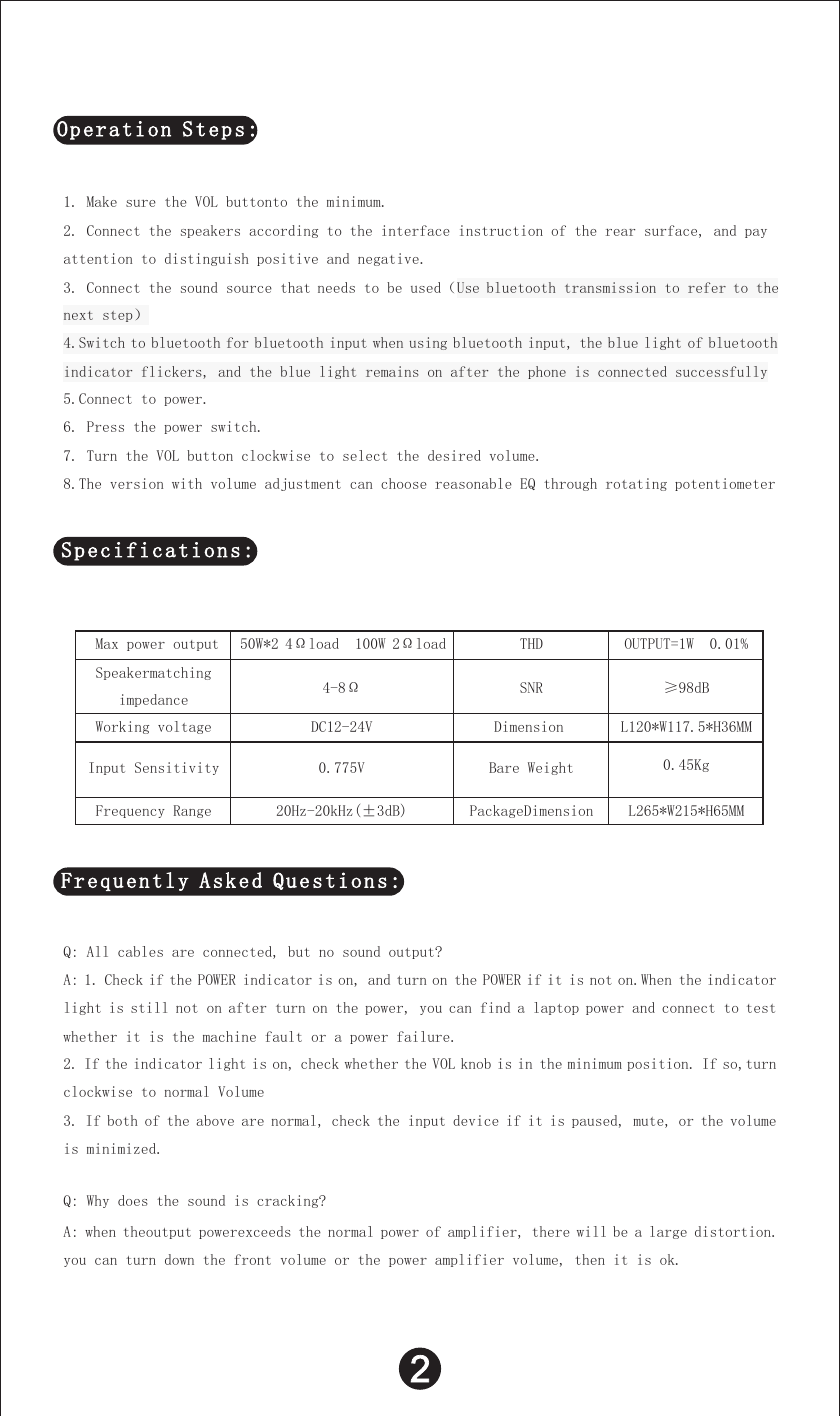  I want to click on voltage, so click(184, 727).
